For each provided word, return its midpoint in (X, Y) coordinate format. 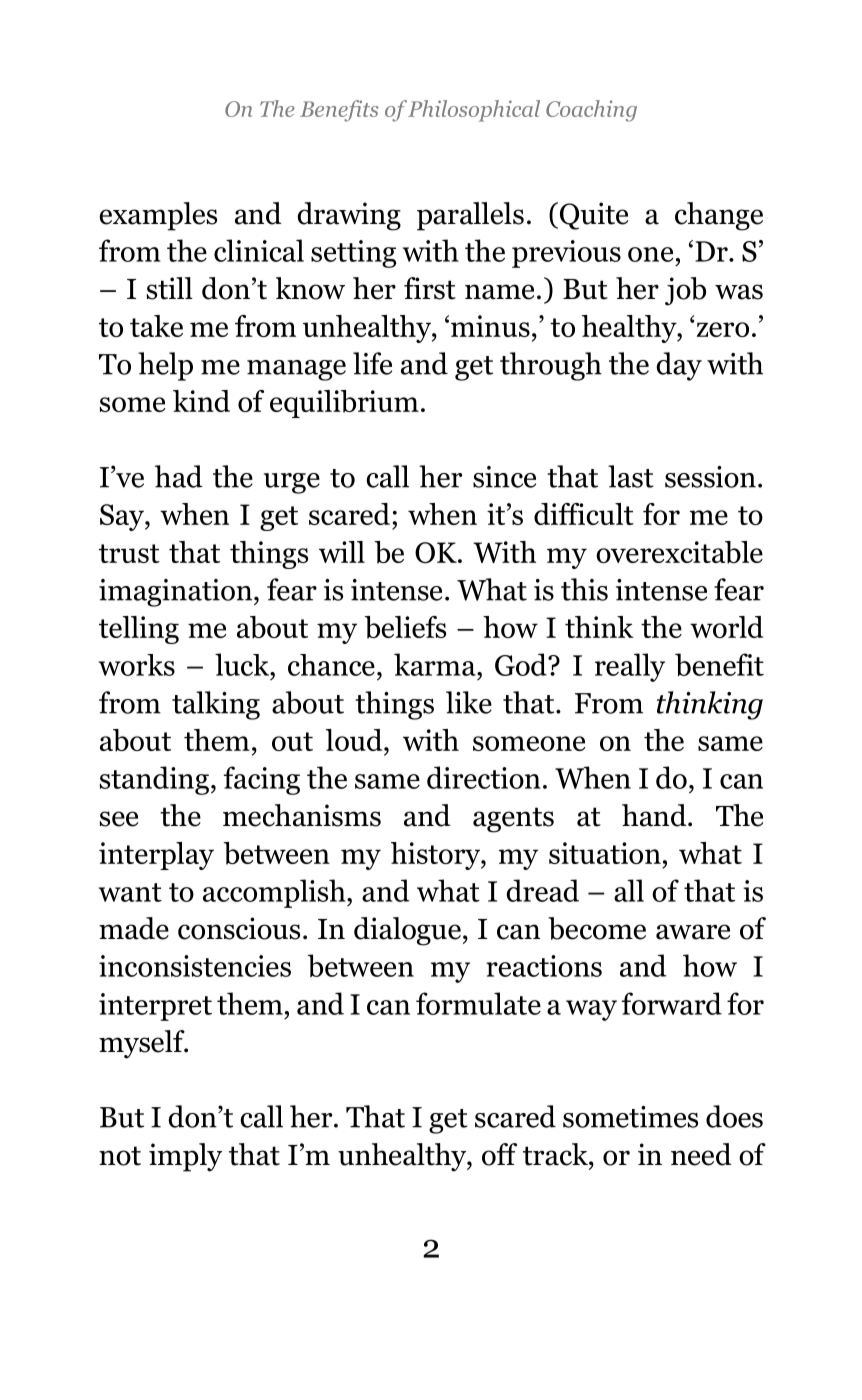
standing (154, 780)
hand (655, 815)
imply (185, 1157)
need (701, 1154)
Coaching (591, 111)
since (504, 477)
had (179, 476)
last (631, 476)
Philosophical (474, 111)
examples (158, 216)
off (499, 1154)
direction (484, 777)
